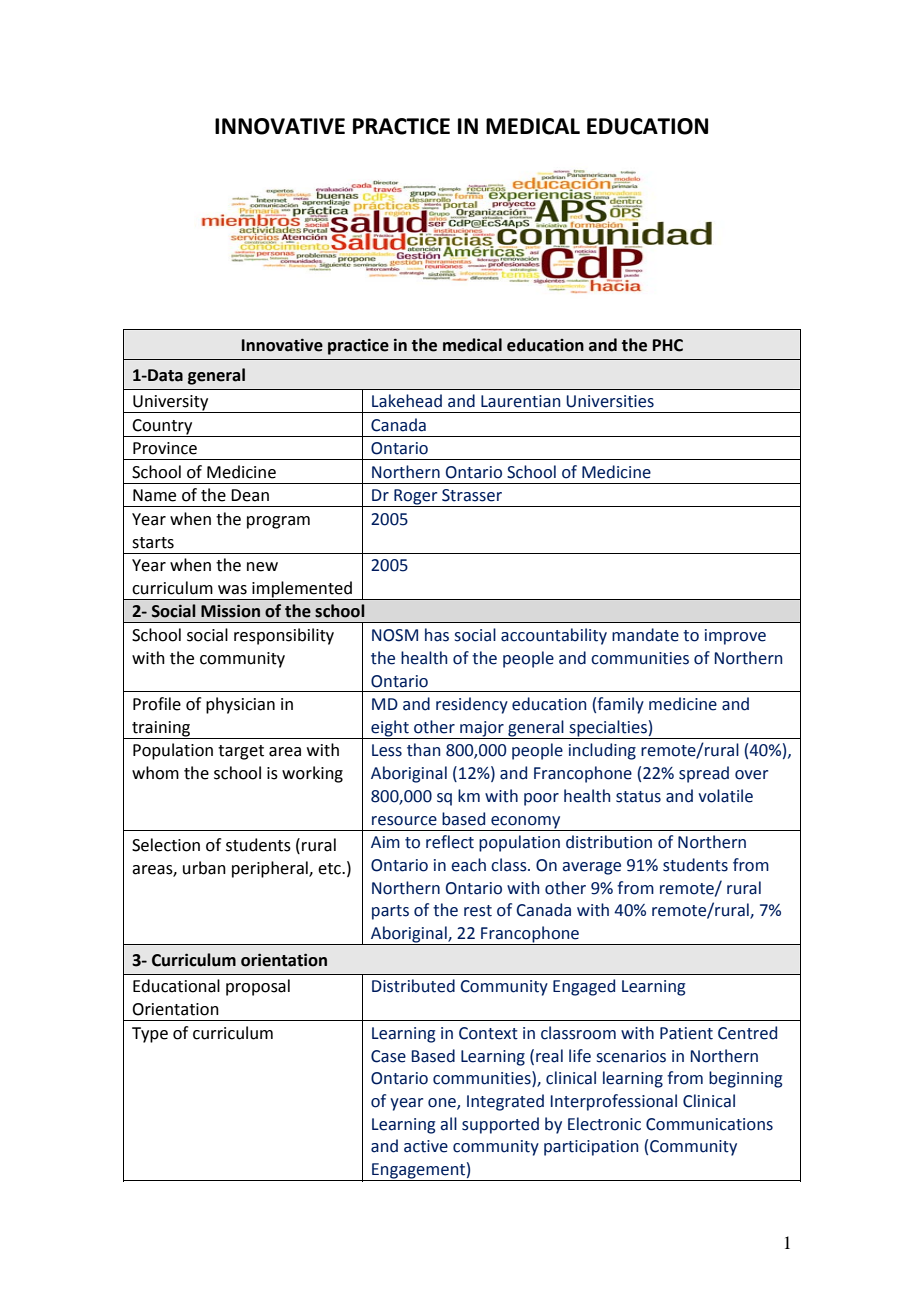 Image resolution: width=924 pixels, height=1308 pixels. I want to click on University, so click(171, 404).
